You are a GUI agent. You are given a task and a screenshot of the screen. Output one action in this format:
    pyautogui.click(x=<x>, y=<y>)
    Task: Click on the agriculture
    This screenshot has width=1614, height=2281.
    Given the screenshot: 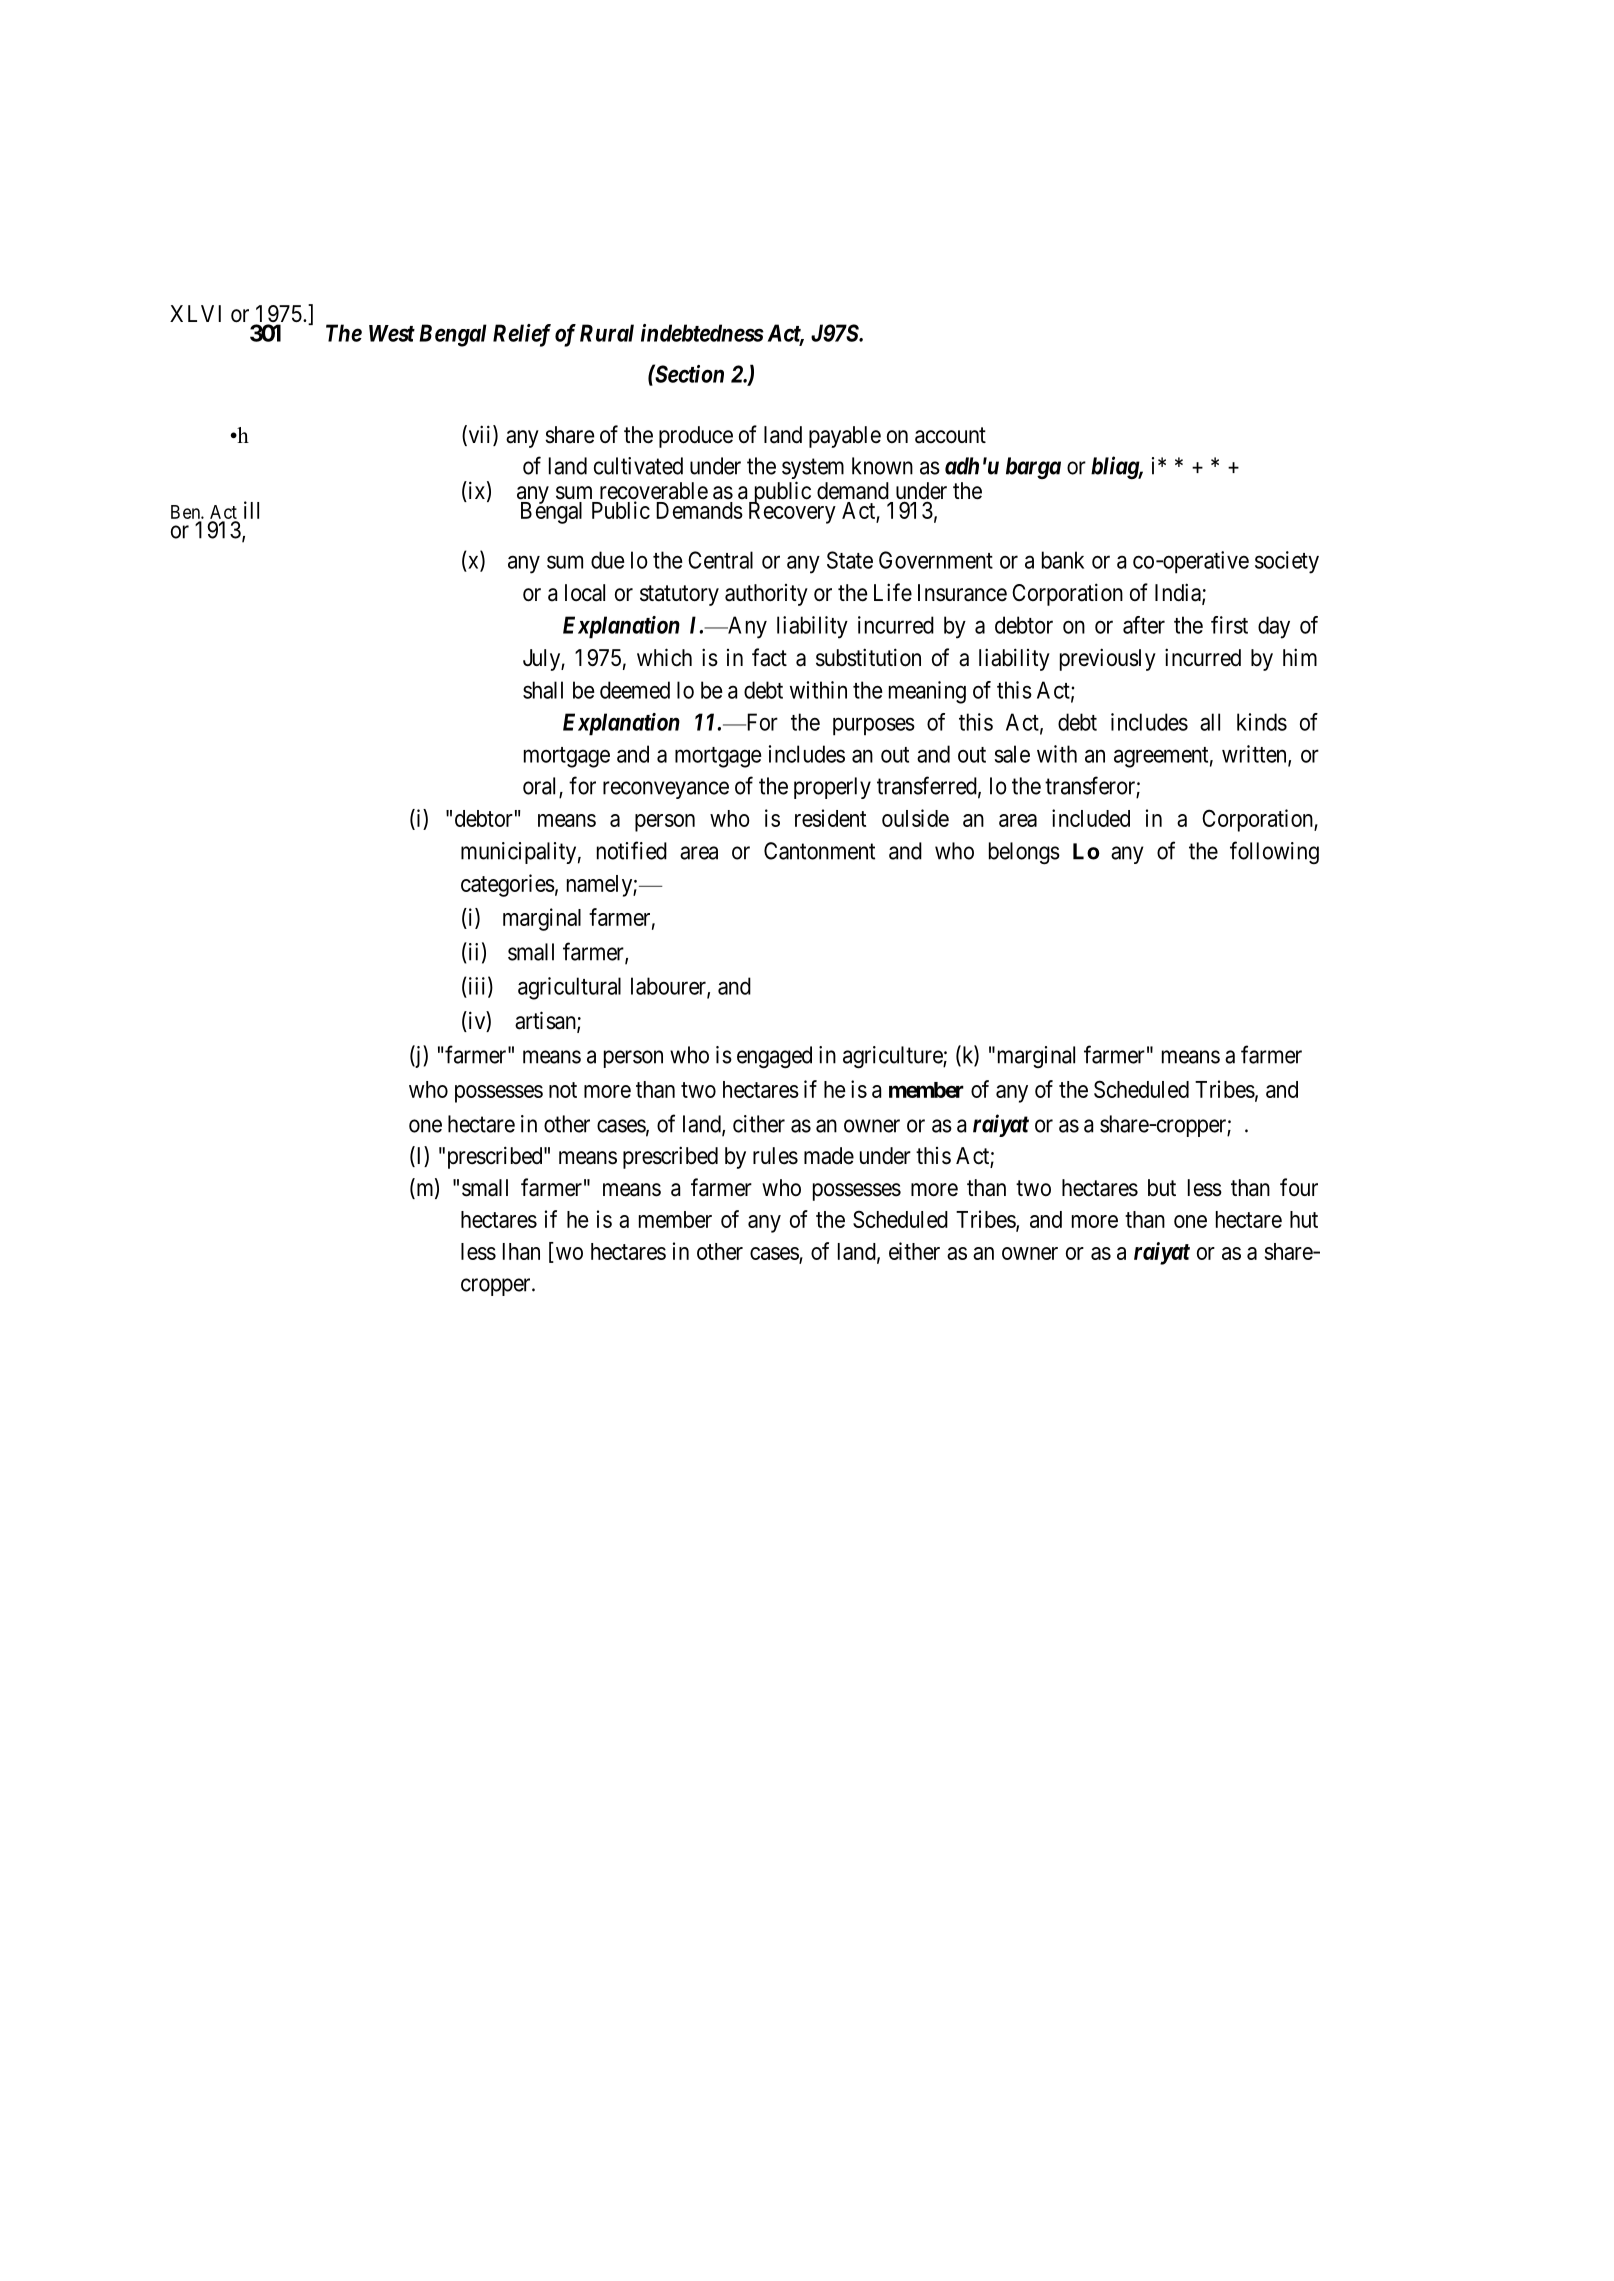 What is the action you would take?
    pyautogui.click(x=893, y=1057)
